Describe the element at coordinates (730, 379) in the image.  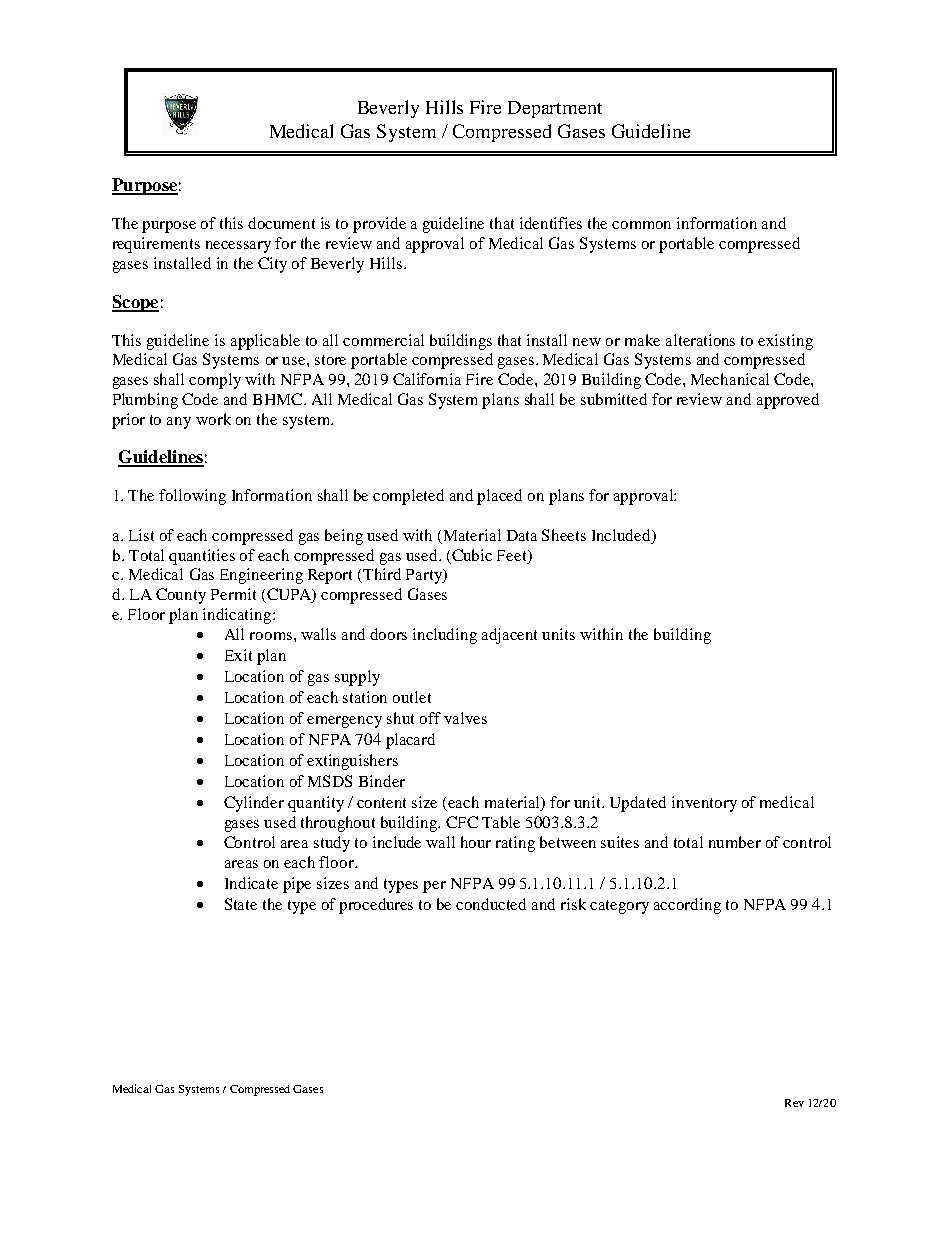
I see `Mechanical` at that location.
